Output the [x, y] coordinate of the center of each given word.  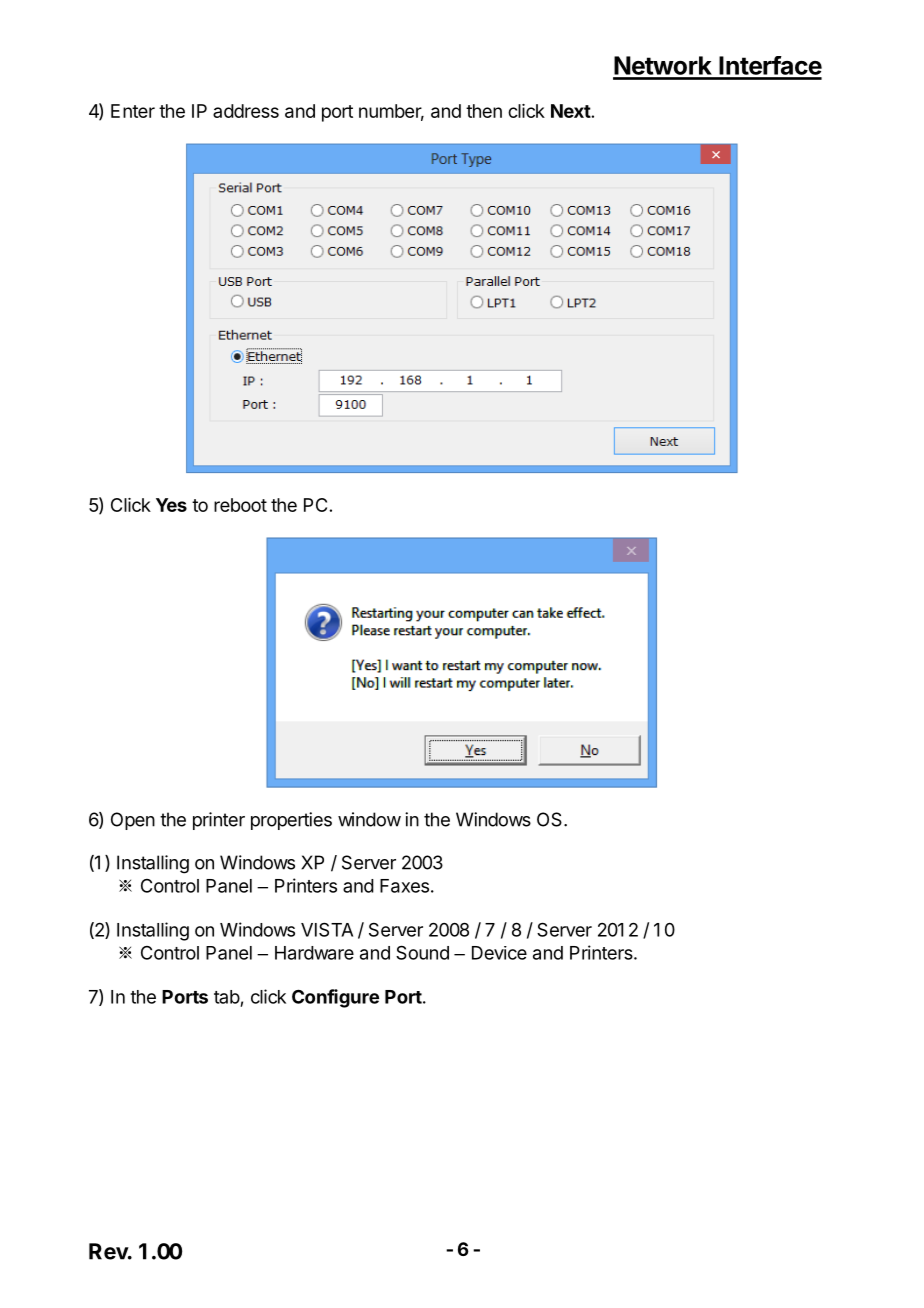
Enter [133, 111]
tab [227, 997]
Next [571, 111]
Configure [335, 998]
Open [133, 821]
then [484, 111]
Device [499, 953]
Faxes [404, 886]
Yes [171, 505]
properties [291, 821]
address [246, 111]
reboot [240, 505]
